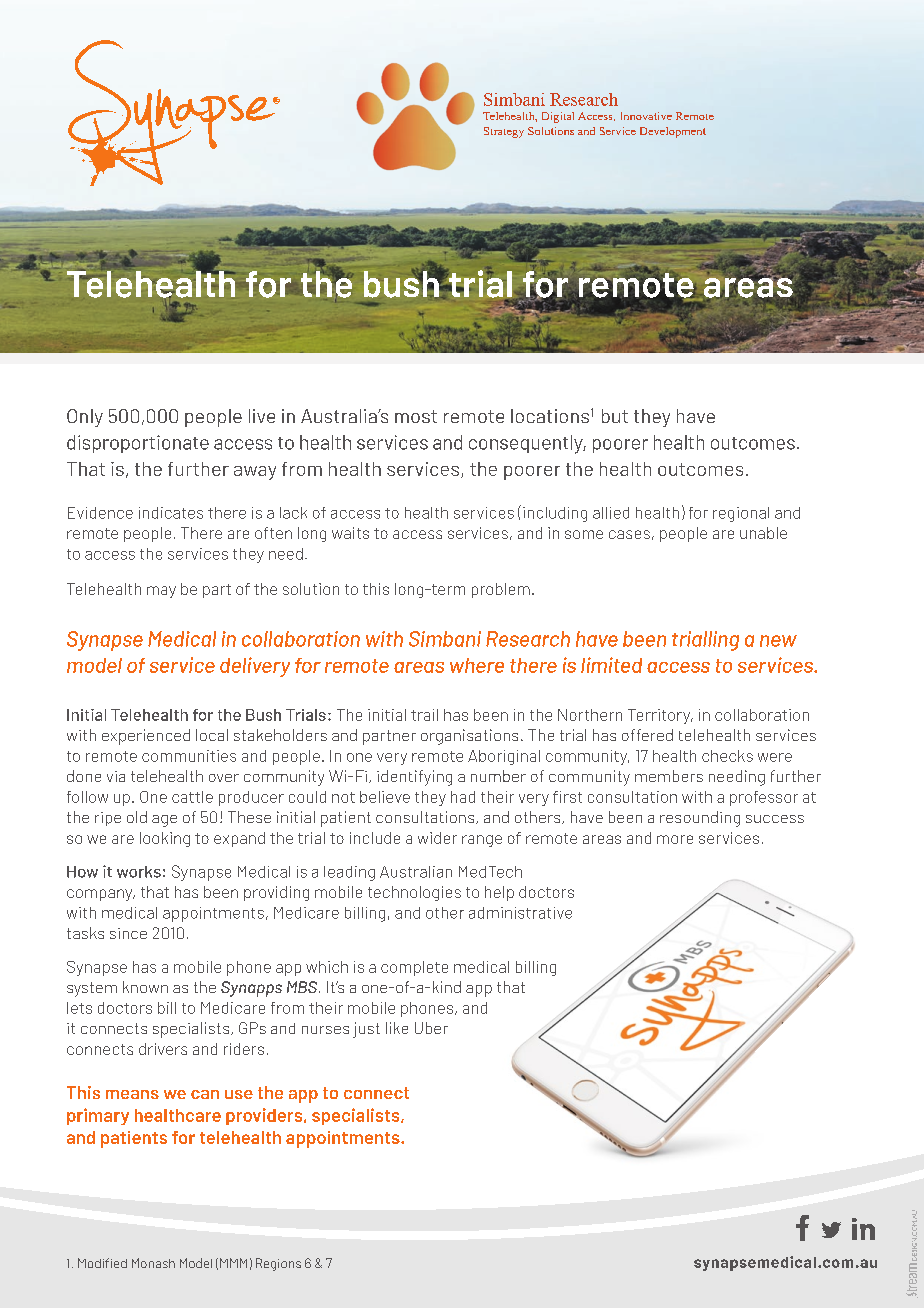 The image size is (924, 1308). I want to click on Regions, so click(278, 1264).
